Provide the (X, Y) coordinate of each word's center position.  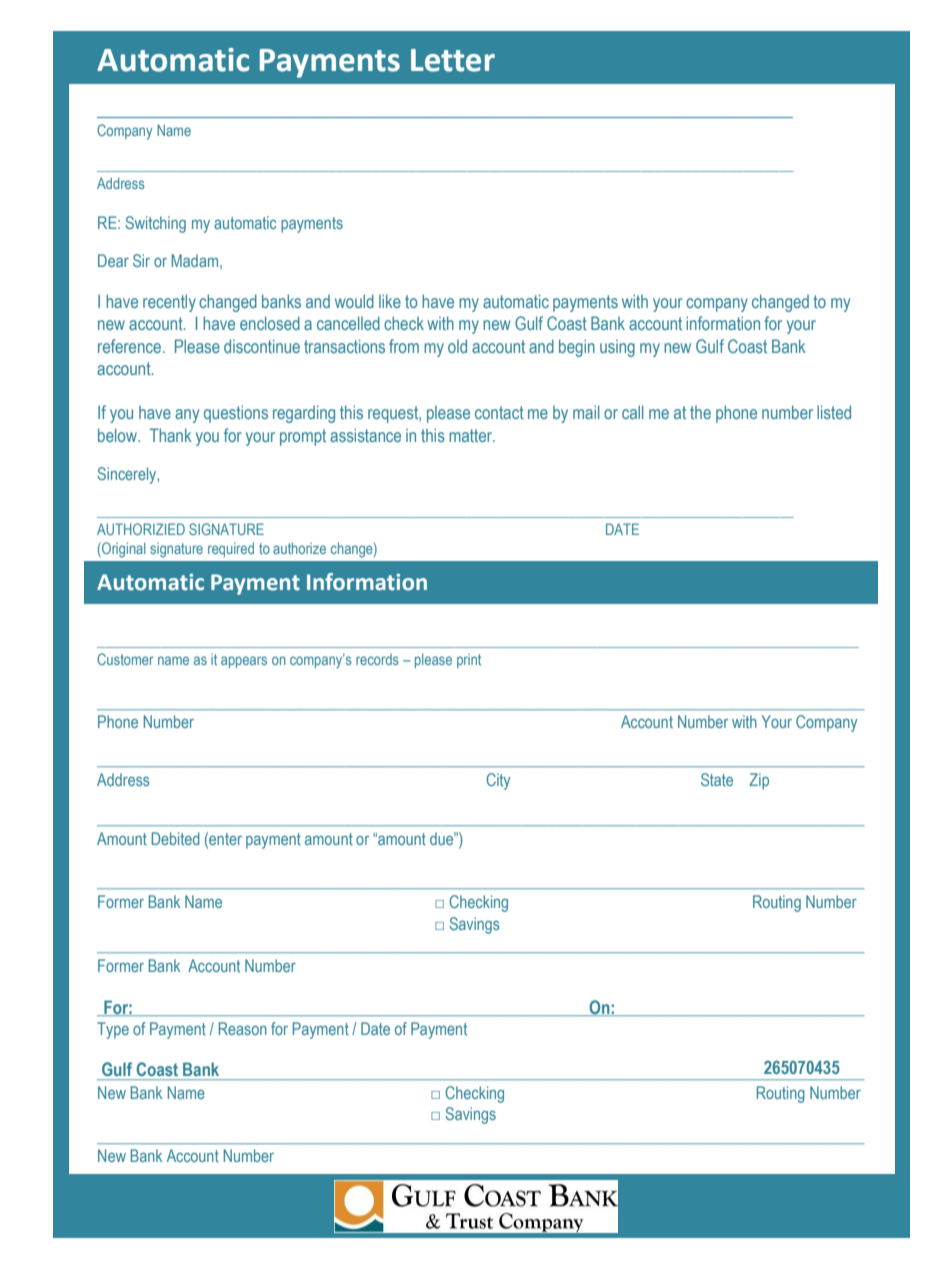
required (231, 549)
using (617, 348)
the (700, 412)
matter (472, 435)
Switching (155, 224)
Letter (453, 60)
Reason (243, 1028)
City (498, 781)
